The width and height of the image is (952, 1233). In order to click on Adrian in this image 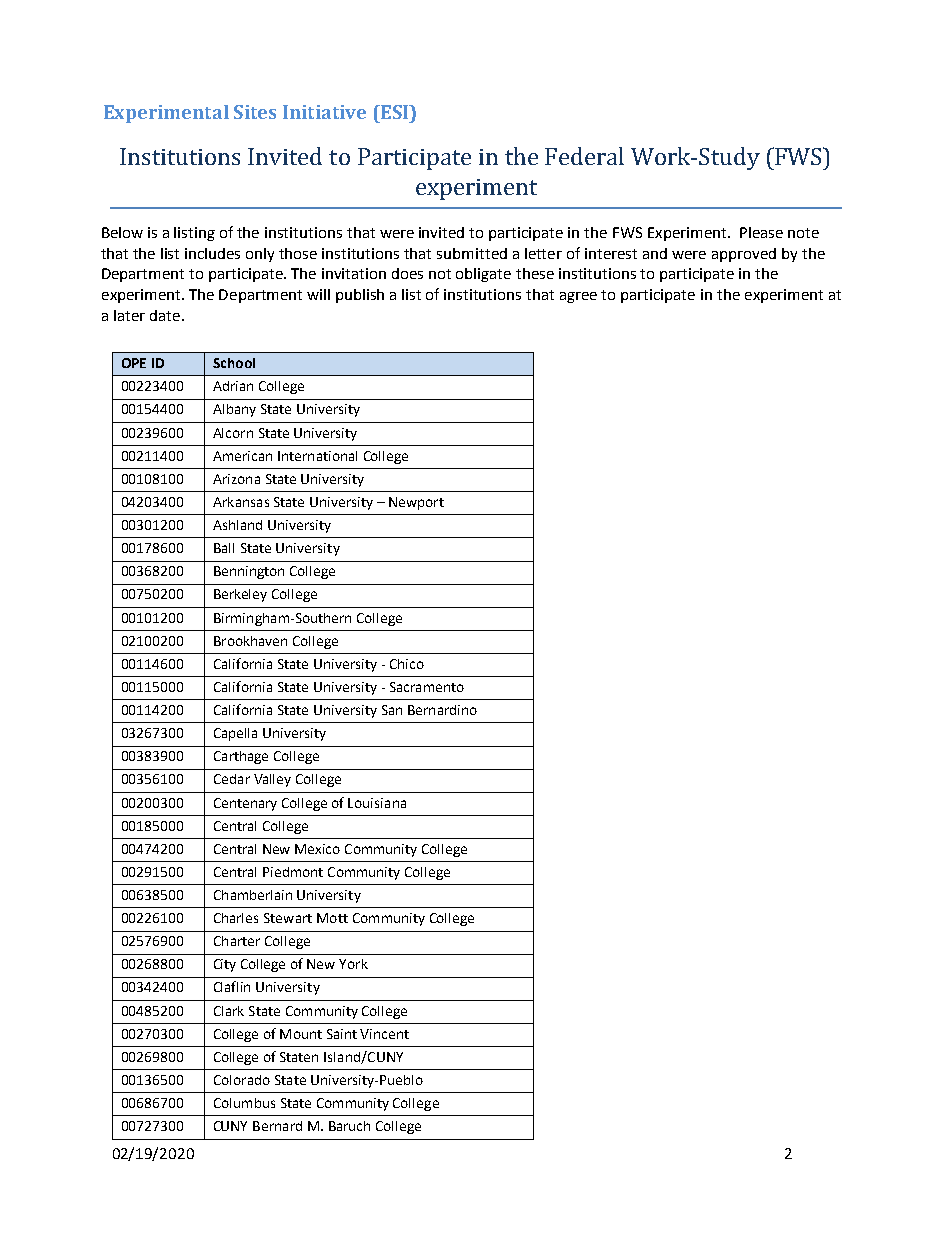, I will do `click(233, 386)`.
